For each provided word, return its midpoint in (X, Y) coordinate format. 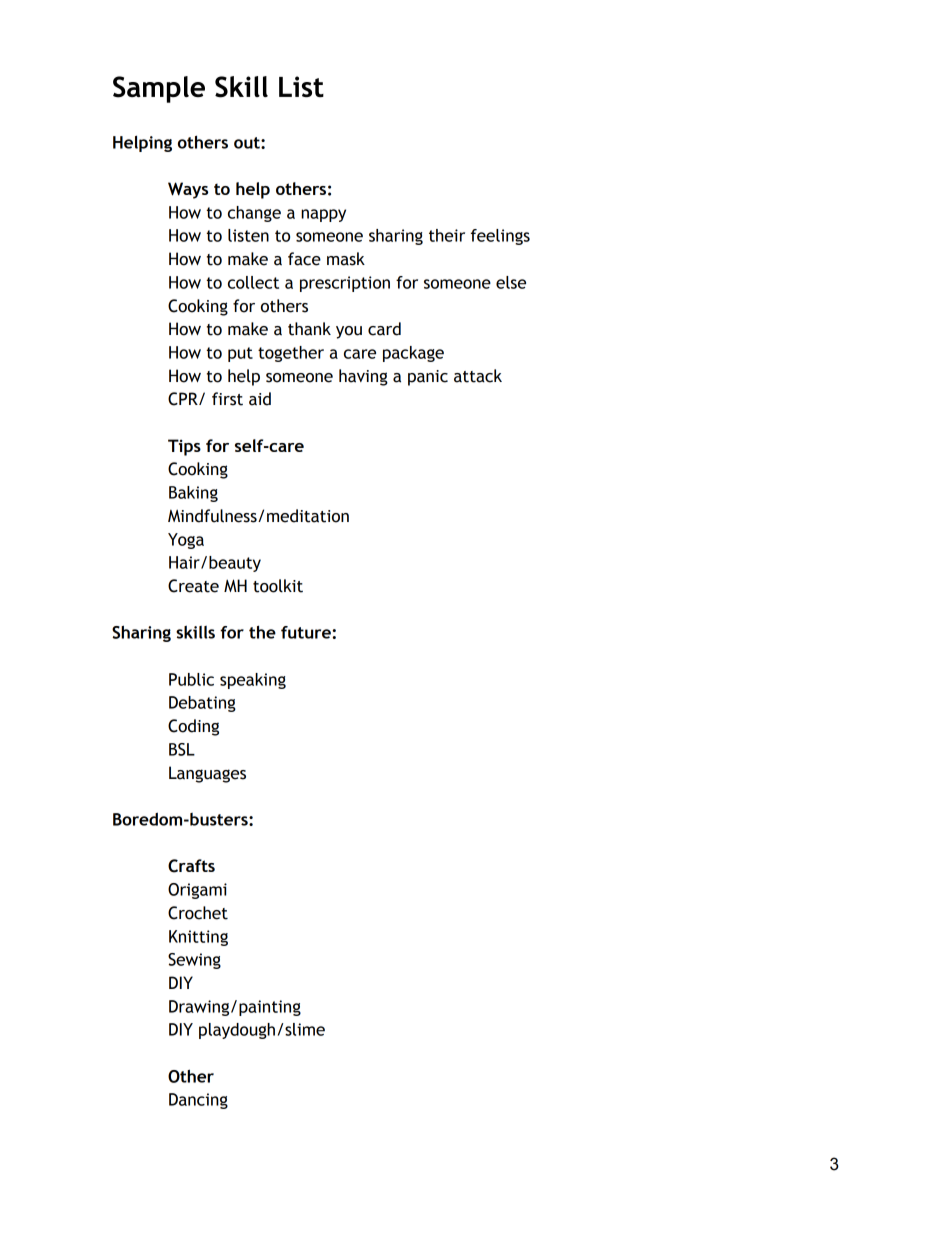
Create (193, 586)
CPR (184, 399)
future (307, 632)
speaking (253, 681)
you (349, 332)
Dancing (198, 1101)
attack (478, 376)
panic (428, 378)
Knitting (198, 938)
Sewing (194, 961)
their (447, 235)
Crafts (191, 866)
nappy (323, 215)
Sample (159, 89)
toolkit (278, 586)
